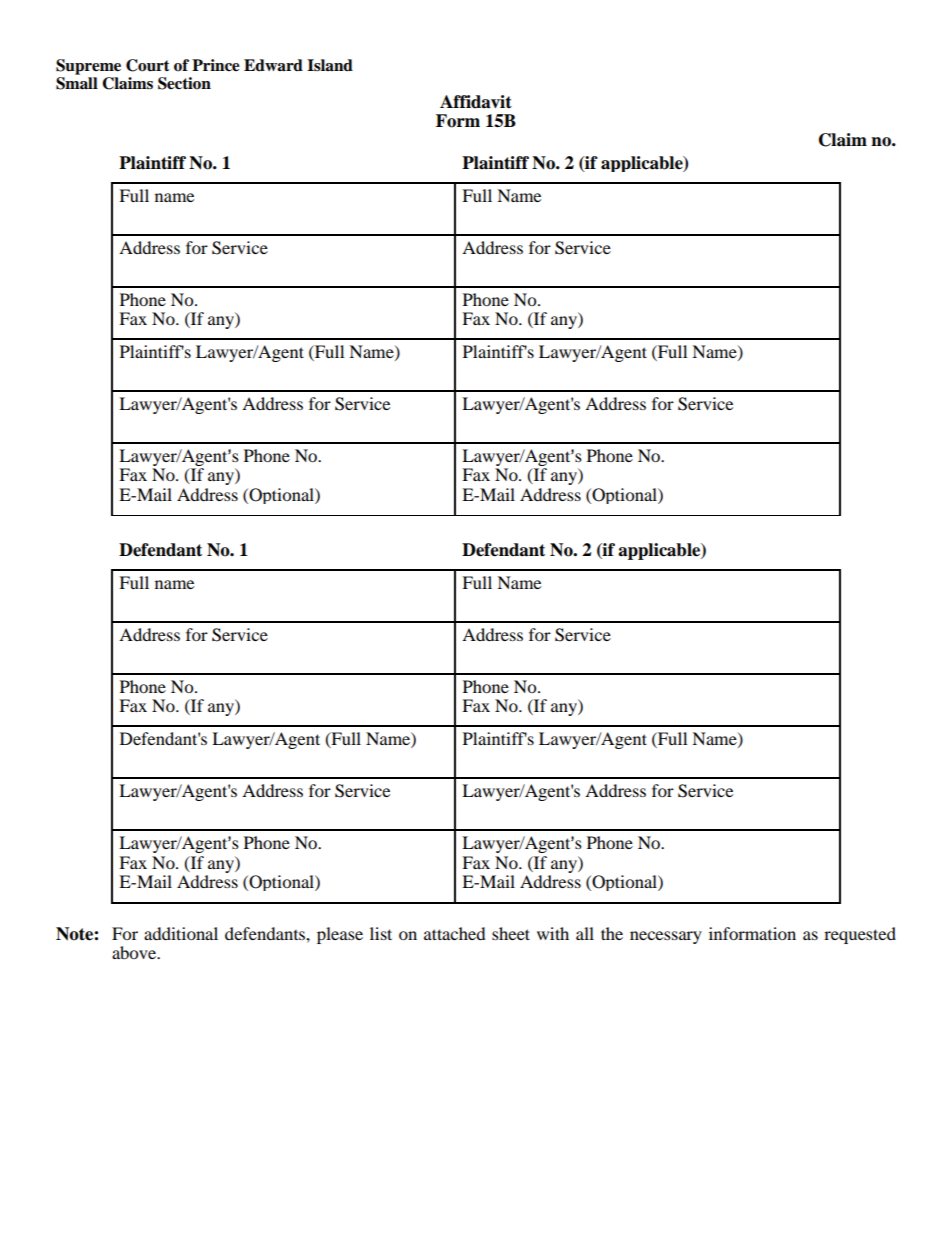 The width and height of the screenshot is (952, 1233). I want to click on Affidavit, so click(476, 102).
